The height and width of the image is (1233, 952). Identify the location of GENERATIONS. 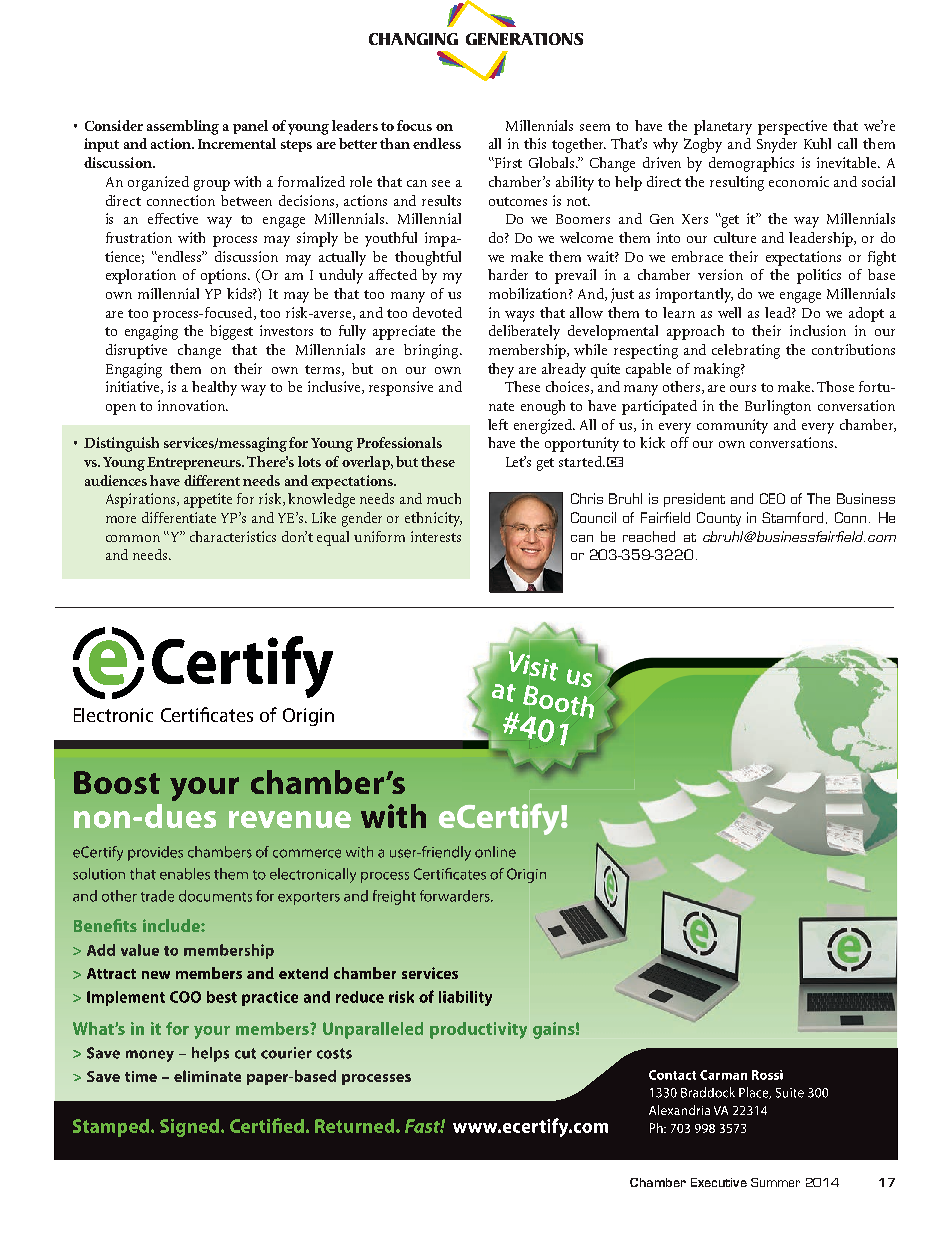
(524, 39).
